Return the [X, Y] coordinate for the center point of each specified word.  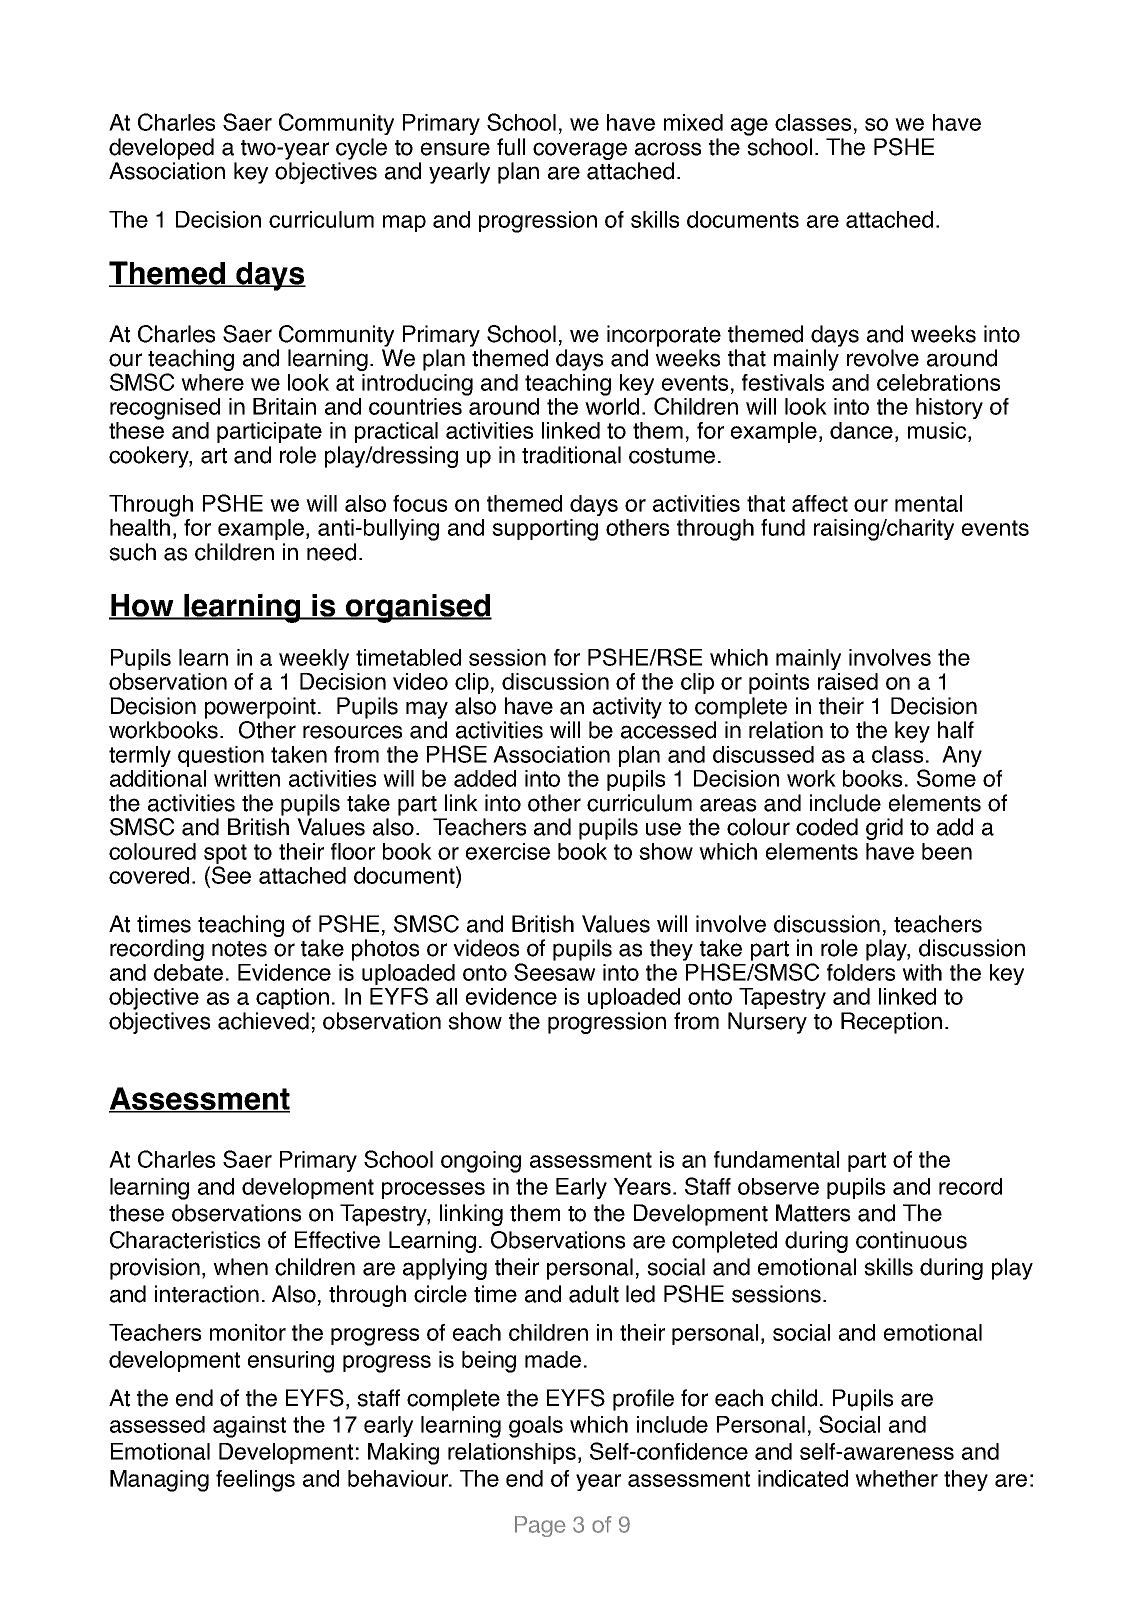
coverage [580, 151]
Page [540, 1526]
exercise [508, 851]
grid [884, 829]
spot [225, 855]
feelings [255, 1481]
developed [161, 149]
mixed [693, 122]
